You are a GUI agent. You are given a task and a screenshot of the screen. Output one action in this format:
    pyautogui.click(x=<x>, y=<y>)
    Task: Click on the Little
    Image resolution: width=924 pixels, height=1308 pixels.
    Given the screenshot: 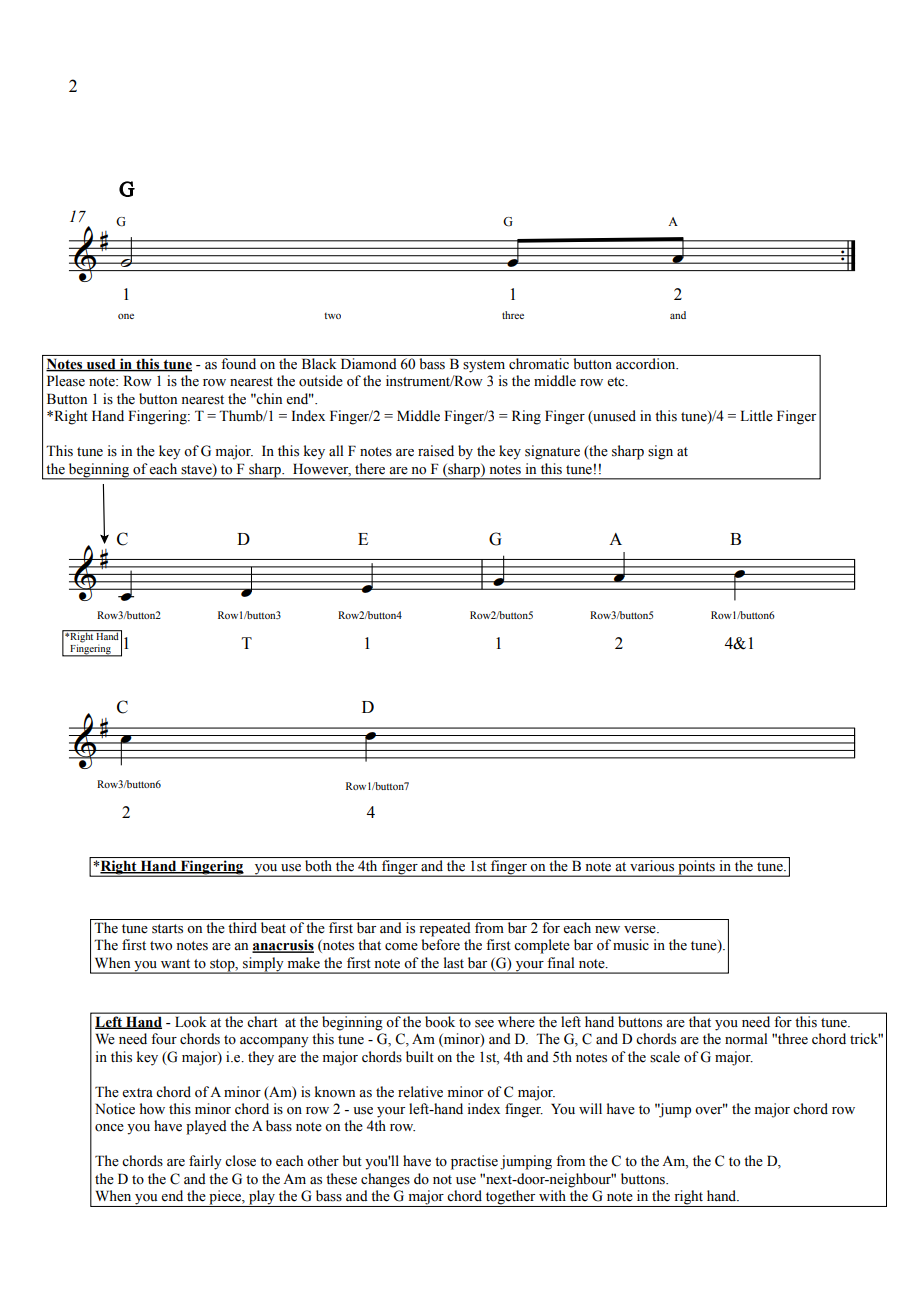 What is the action you would take?
    pyautogui.click(x=756, y=416)
